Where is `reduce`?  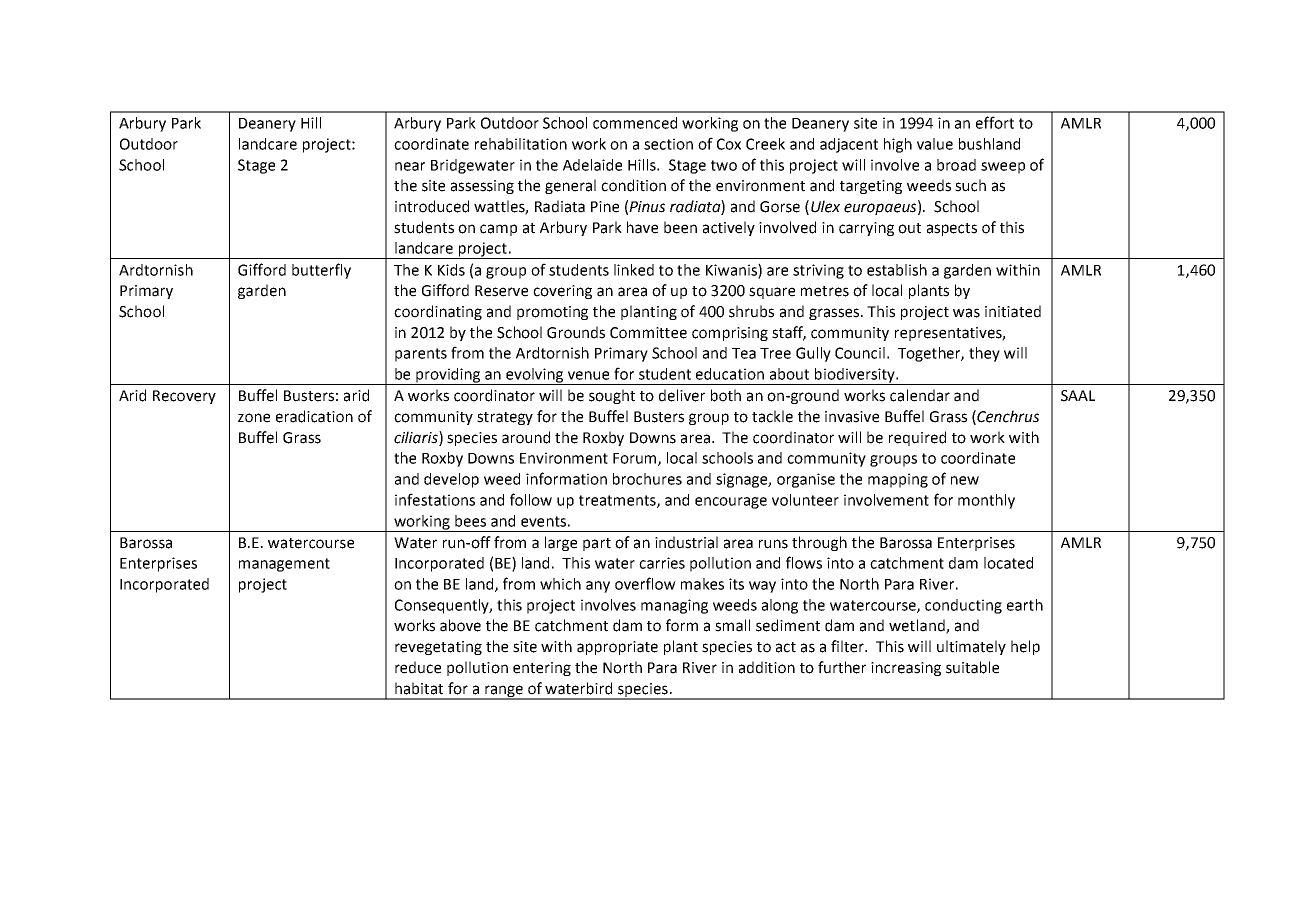
reduce is located at coordinates (418, 667).
